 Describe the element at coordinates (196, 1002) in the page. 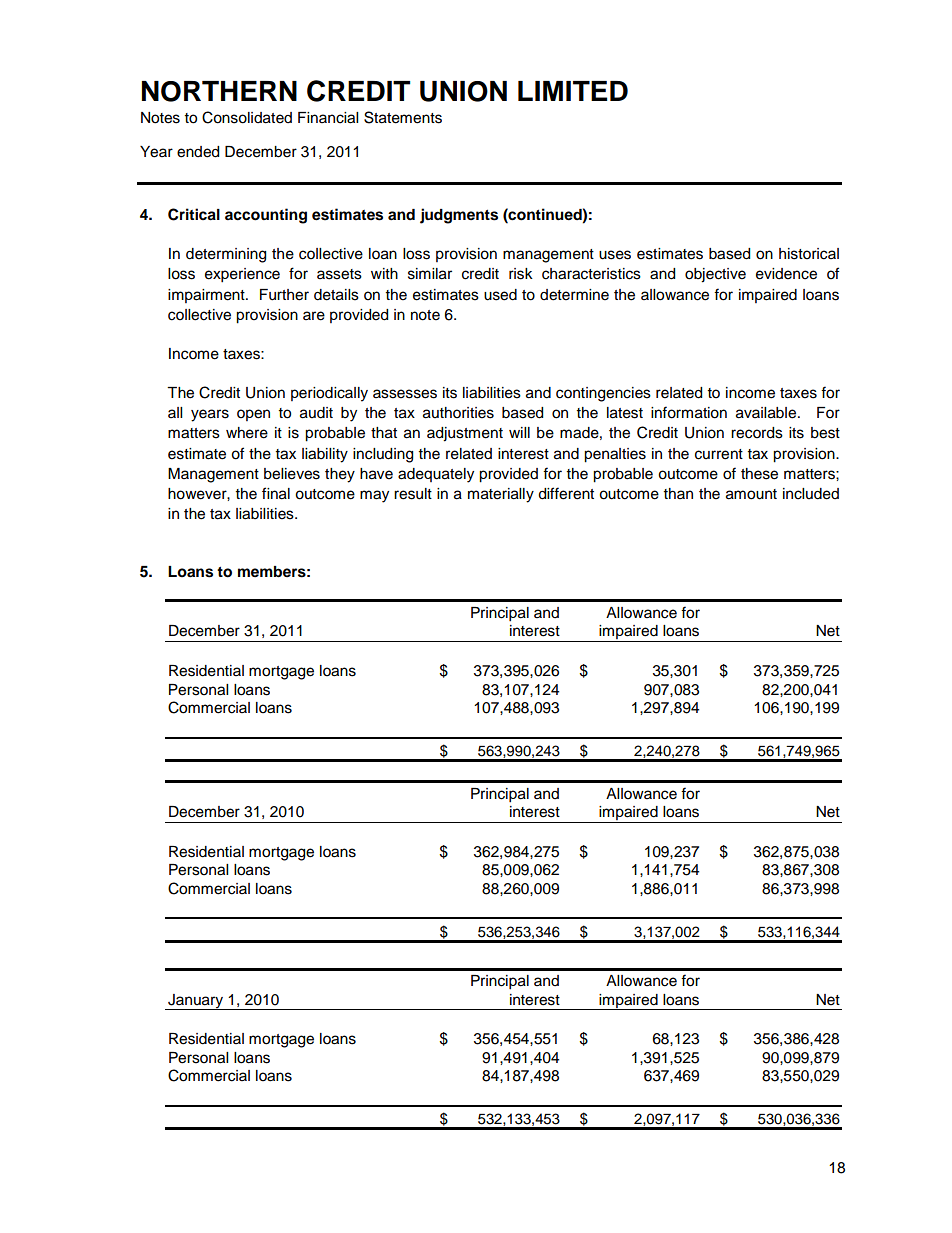

I see `January` at that location.
